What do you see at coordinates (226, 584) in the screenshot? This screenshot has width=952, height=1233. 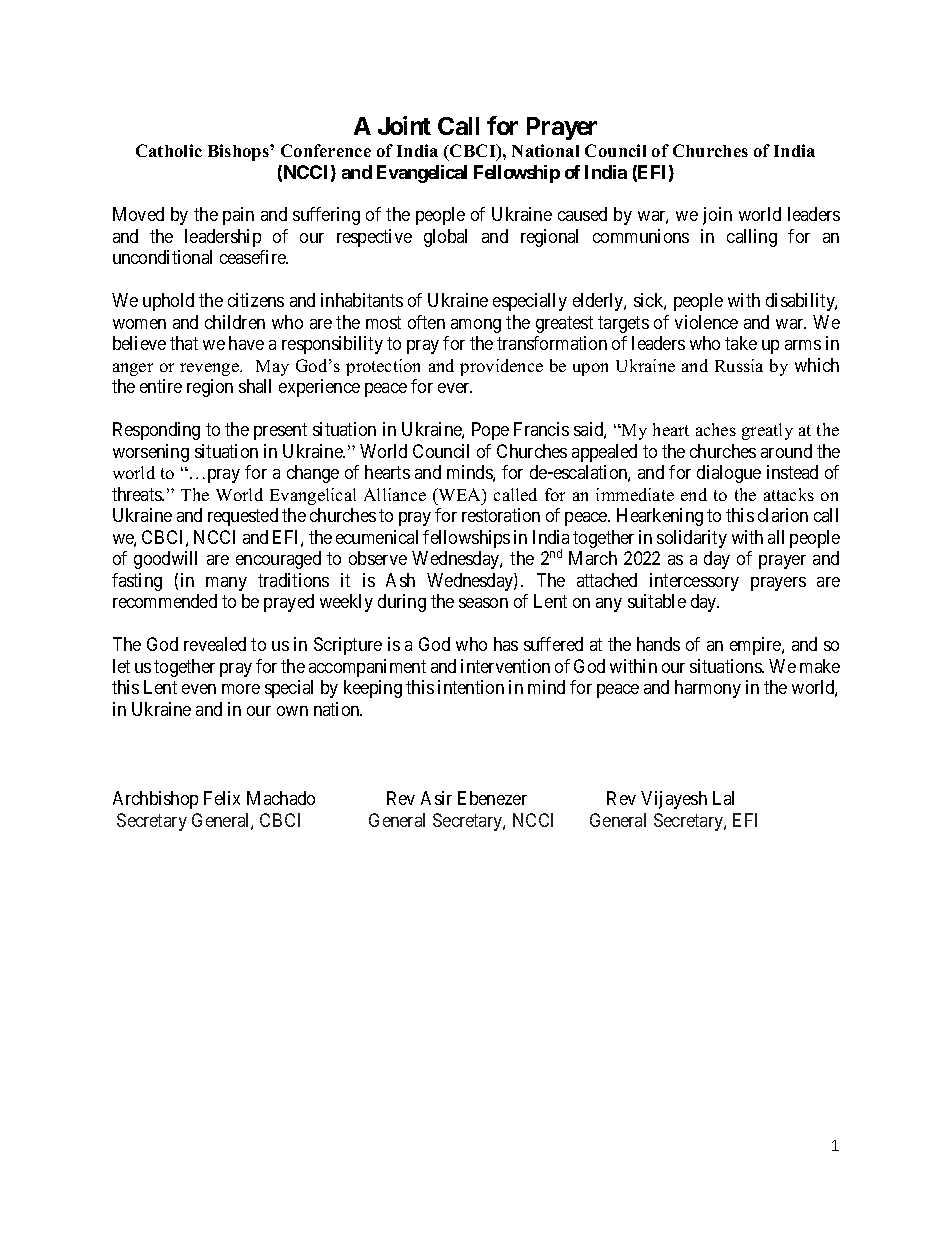 I see `many` at bounding box center [226, 584].
